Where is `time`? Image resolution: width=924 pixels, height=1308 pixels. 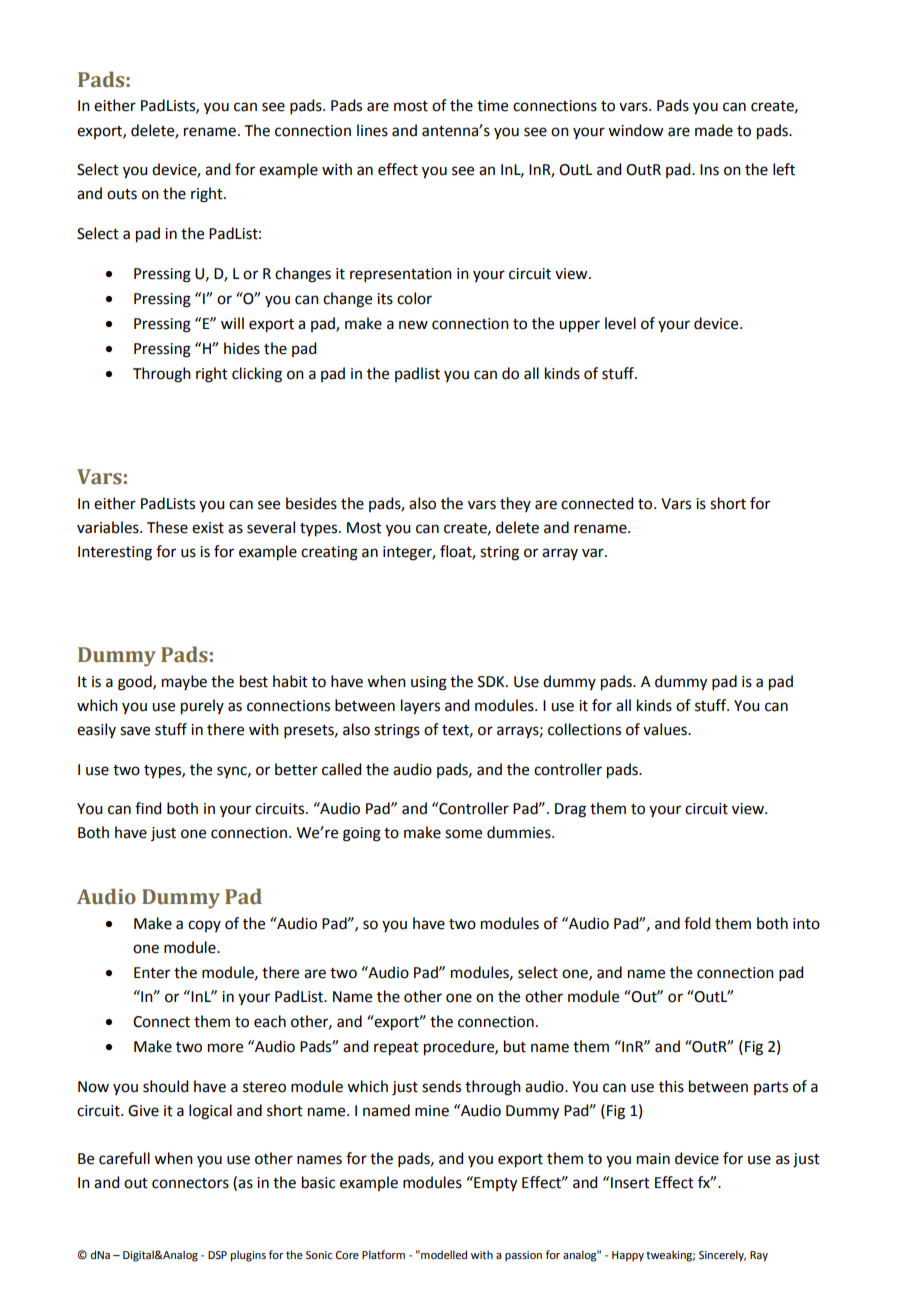
time is located at coordinates (492, 106).
